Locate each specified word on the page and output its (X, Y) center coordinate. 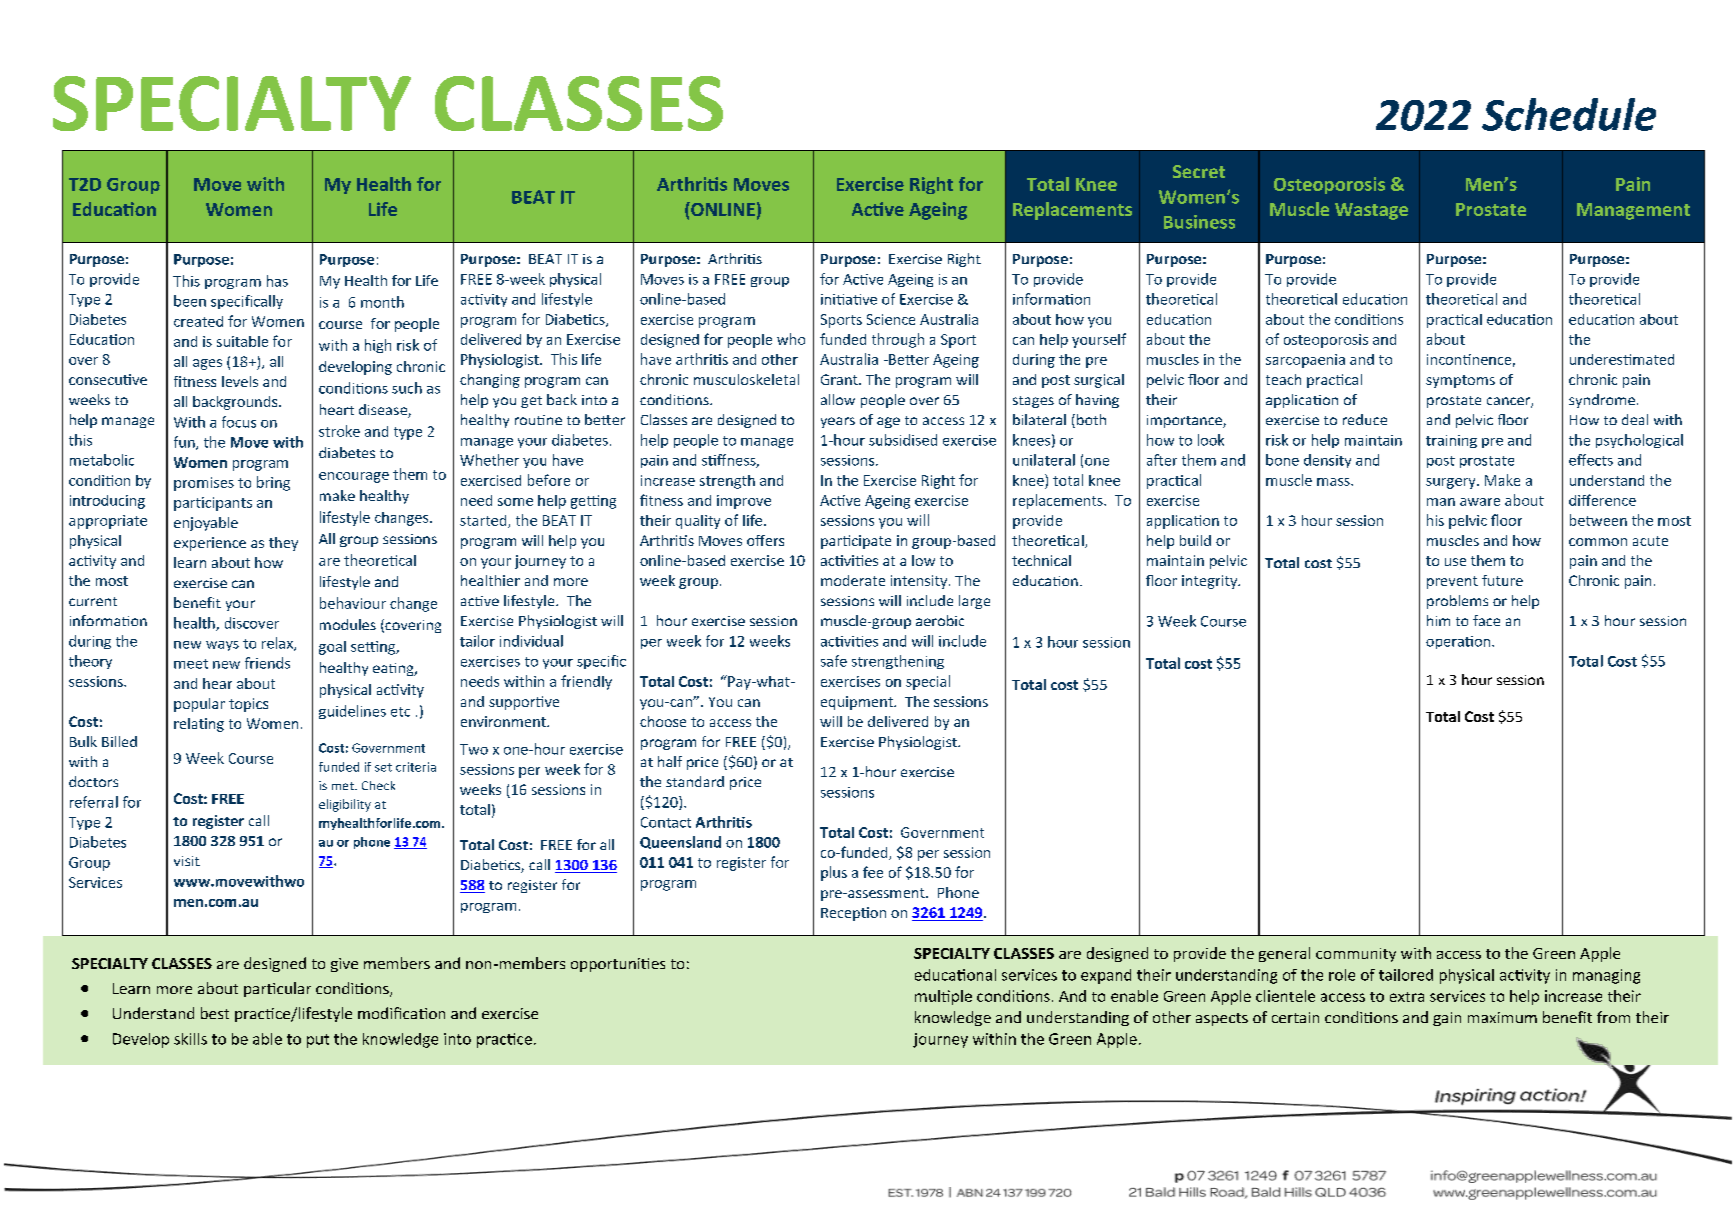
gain (1447, 1019)
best (215, 1013)
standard (695, 781)
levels (240, 381)
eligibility (345, 805)
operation (1459, 642)
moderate (853, 580)
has (277, 281)
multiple (943, 997)
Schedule (1569, 114)
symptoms (1460, 381)
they (283, 544)
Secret (1199, 171)
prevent (1452, 582)
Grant (840, 379)
